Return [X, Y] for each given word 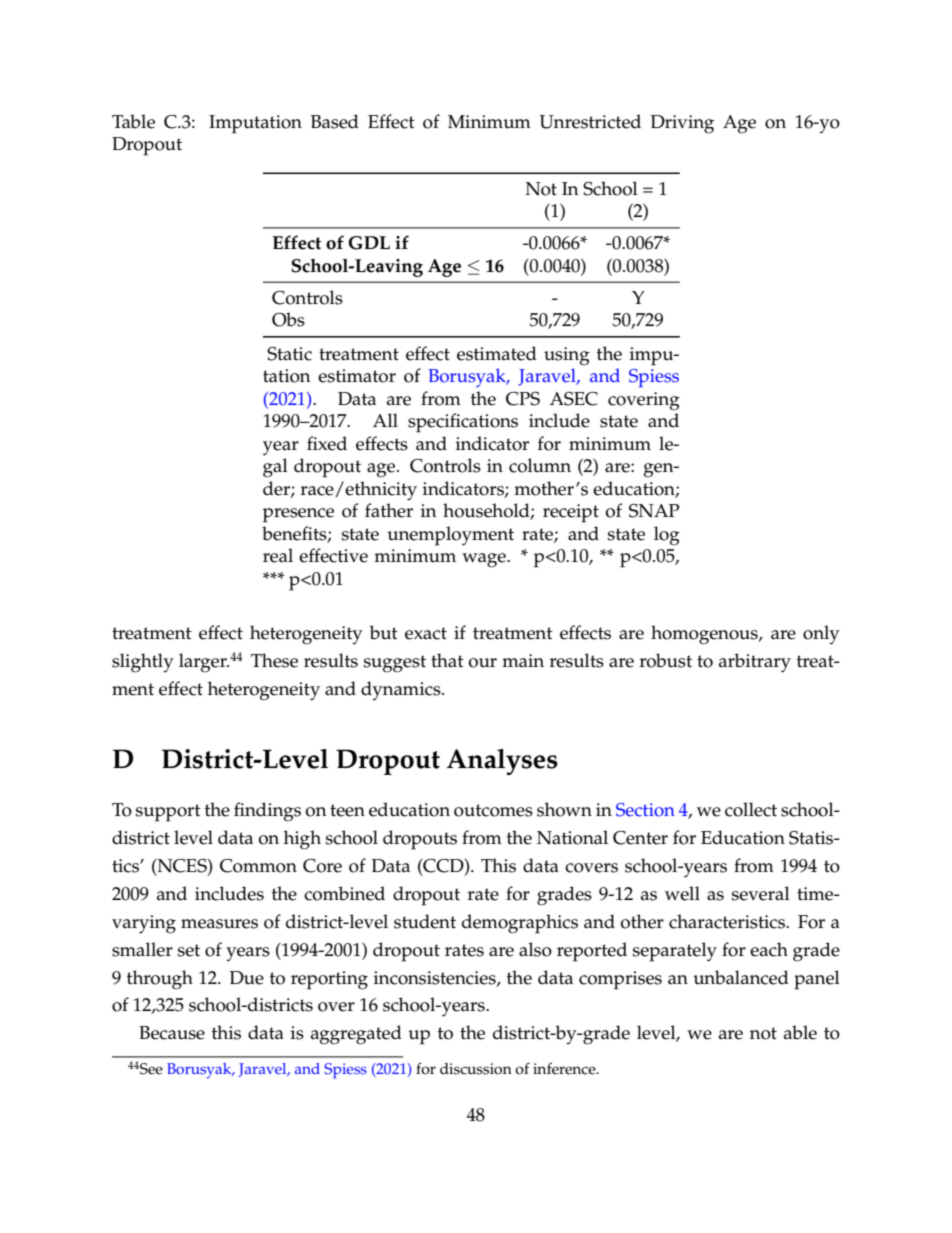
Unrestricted [590, 121]
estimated [497, 353]
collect [751, 809]
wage [485, 560]
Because [172, 1033]
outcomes [493, 810]
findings [267, 812]
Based [335, 121]
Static [289, 354]
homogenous [705, 635]
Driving [682, 124]
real [278, 555]
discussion [476, 1069]
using [567, 356]
